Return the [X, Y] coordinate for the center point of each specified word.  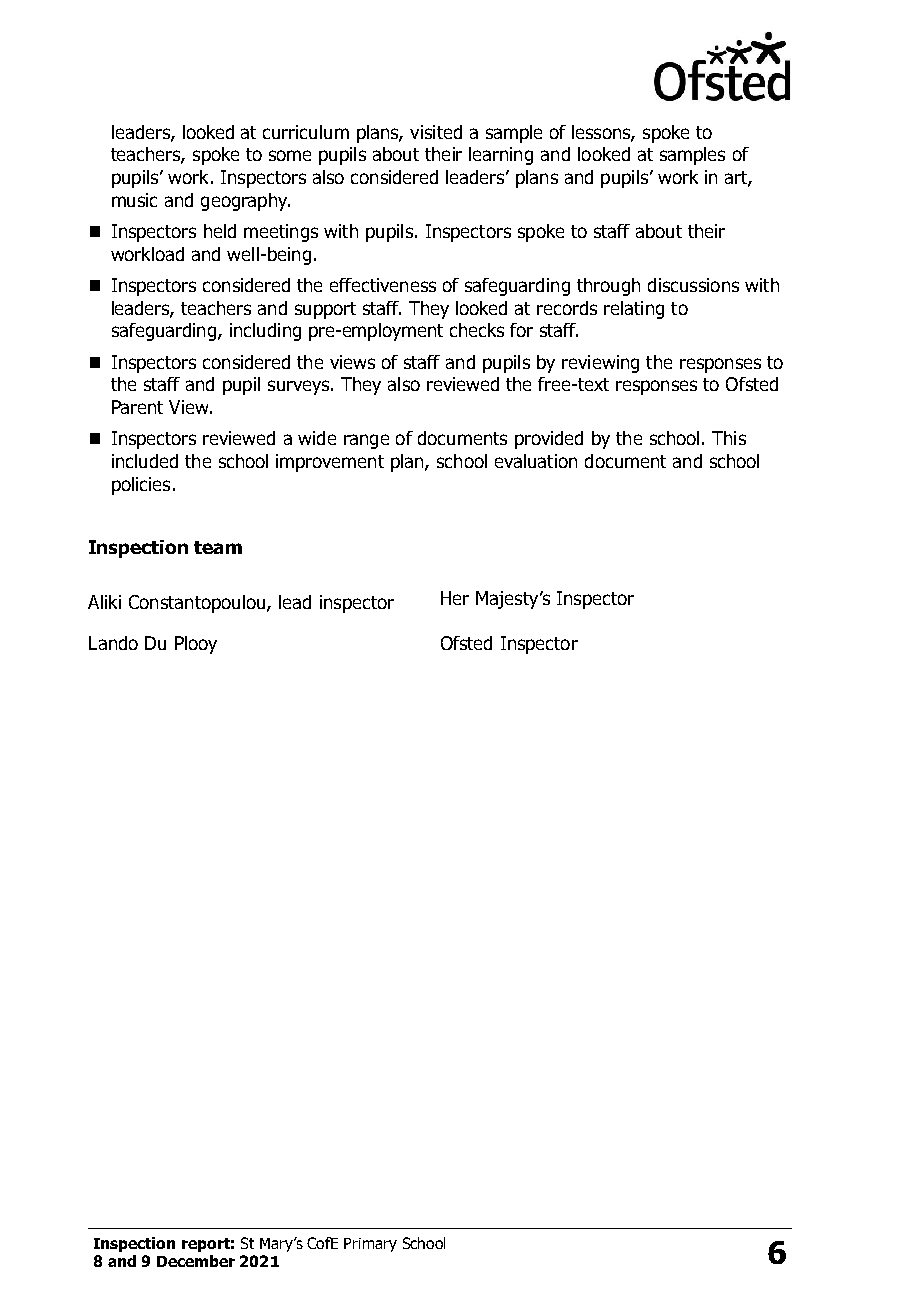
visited [436, 132]
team [218, 547]
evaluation [536, 461]
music [134, 200]
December [196, 1261]
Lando [113, 643]
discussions [693, 285]
